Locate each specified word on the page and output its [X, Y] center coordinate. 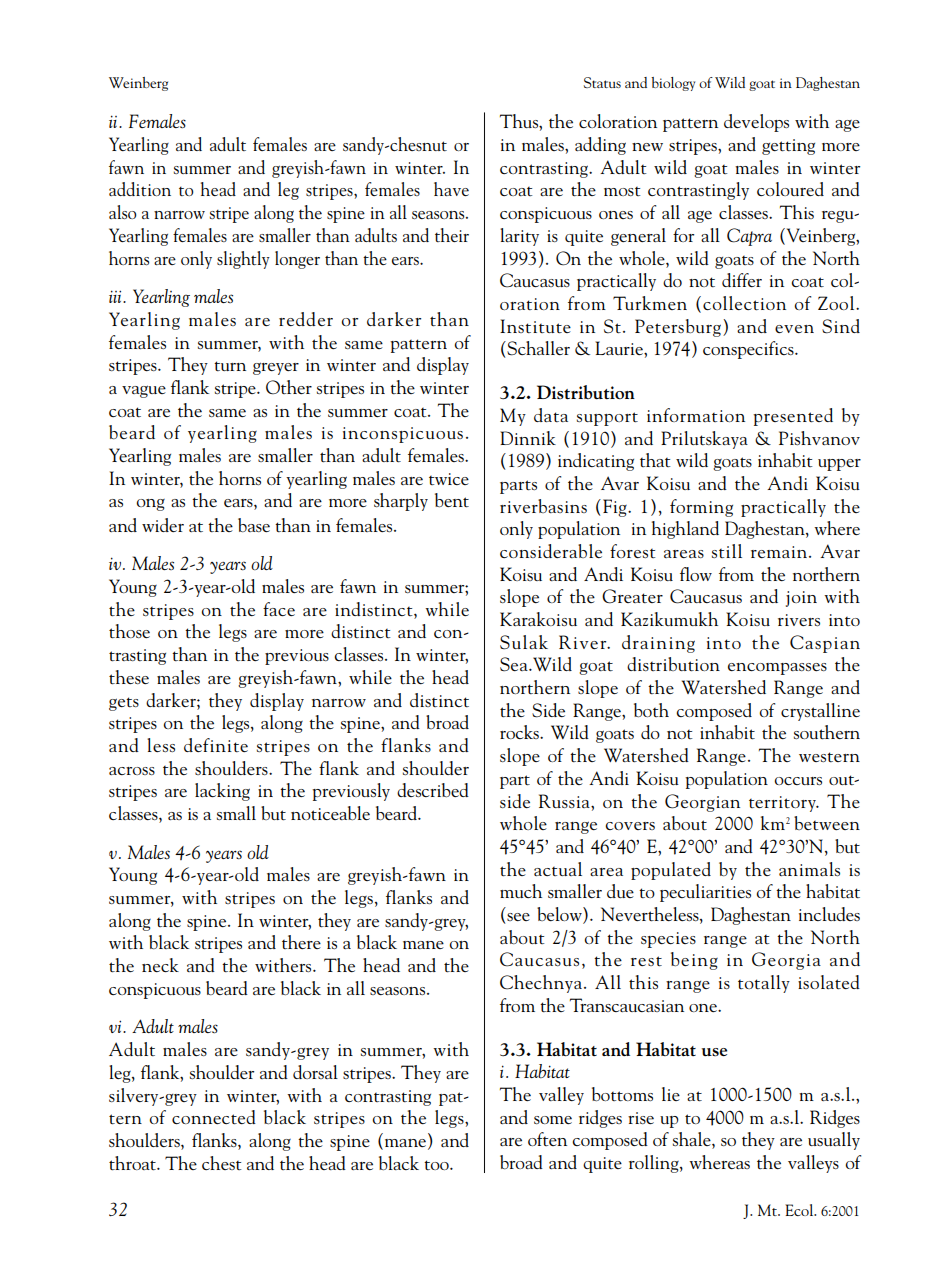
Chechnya [542, 984]
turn [230, 366]
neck [160, 965]
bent [452, 500]
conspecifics [749, 350]
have [451, 189]
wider [163, 525]
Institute [535, 326]
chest [221, 1163]
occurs [798, 781]
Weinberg [138, 84]
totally [764, 984]
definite [216, 745]
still [727, 551]
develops [756, 123]
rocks [520, 732]
